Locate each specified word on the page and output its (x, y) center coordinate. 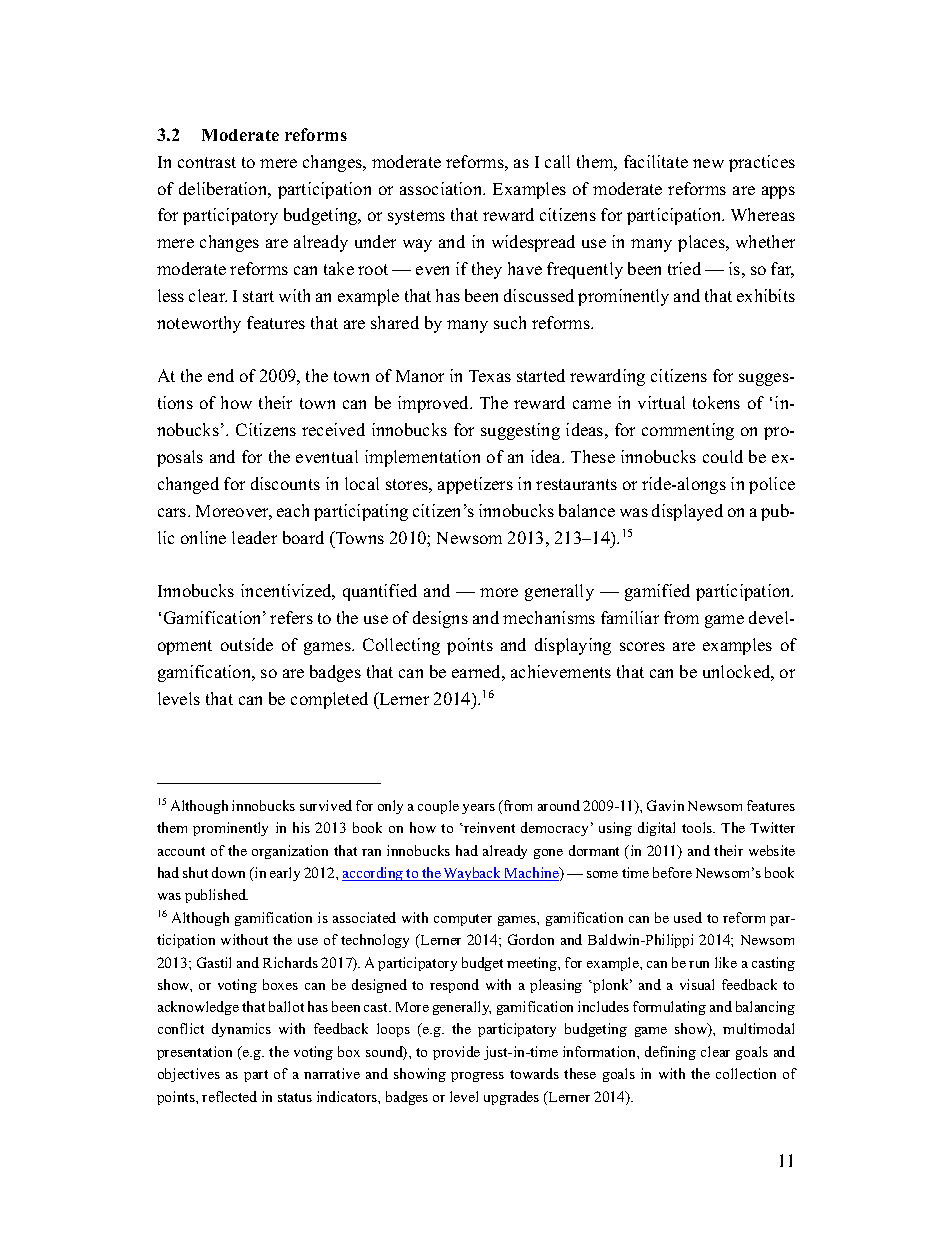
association (442, 188)
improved (435, 404)
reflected (229, 1096)
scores (642, 646)
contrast (207, 162)
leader (254, 537)
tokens (716, 402)
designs (440, 619)
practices (762, 163)
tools (698, 827)
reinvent (488, 827)
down (228, 872)
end (221, 375)
